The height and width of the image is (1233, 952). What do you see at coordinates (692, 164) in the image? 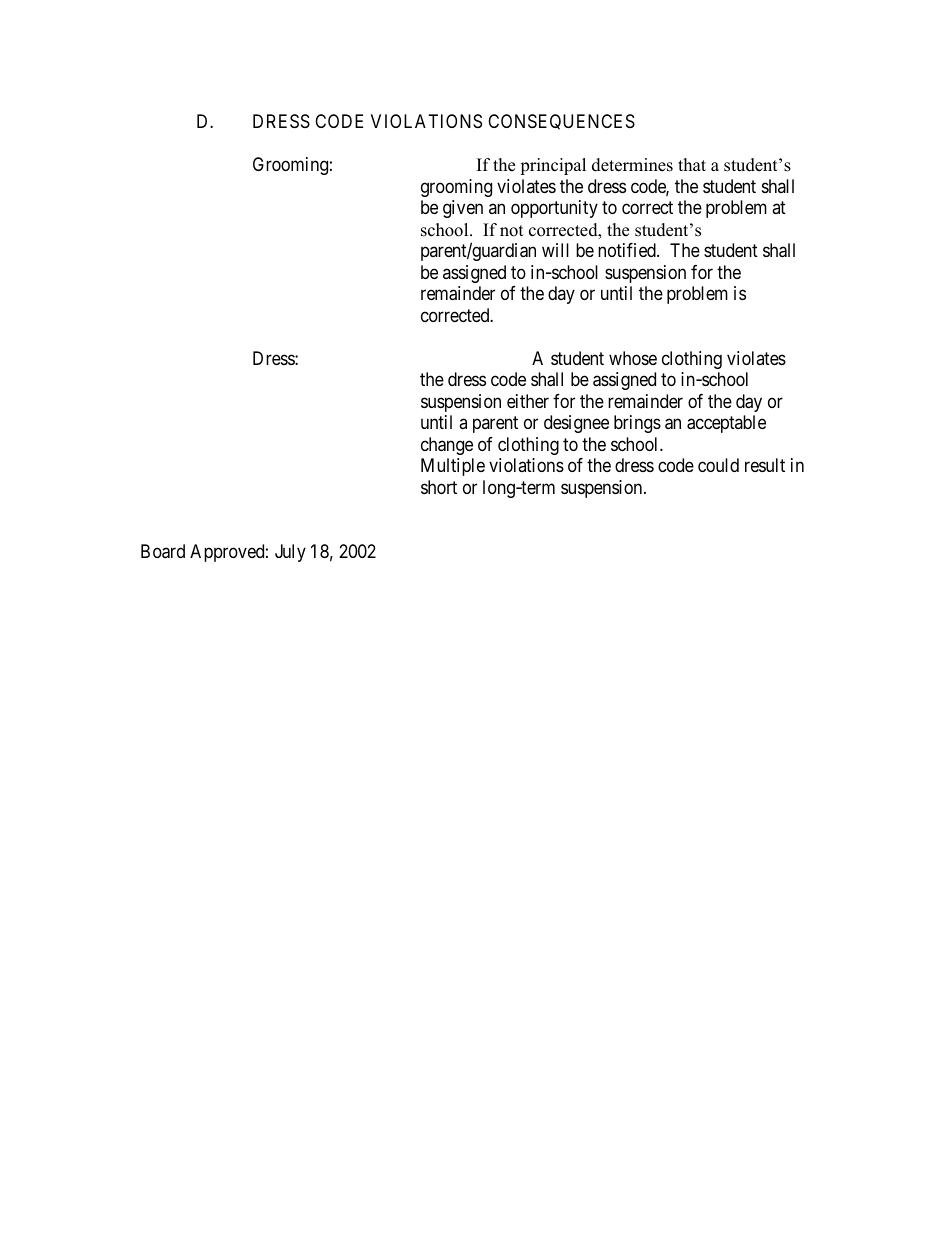
I see `that` at bounding box center [692, 164].
